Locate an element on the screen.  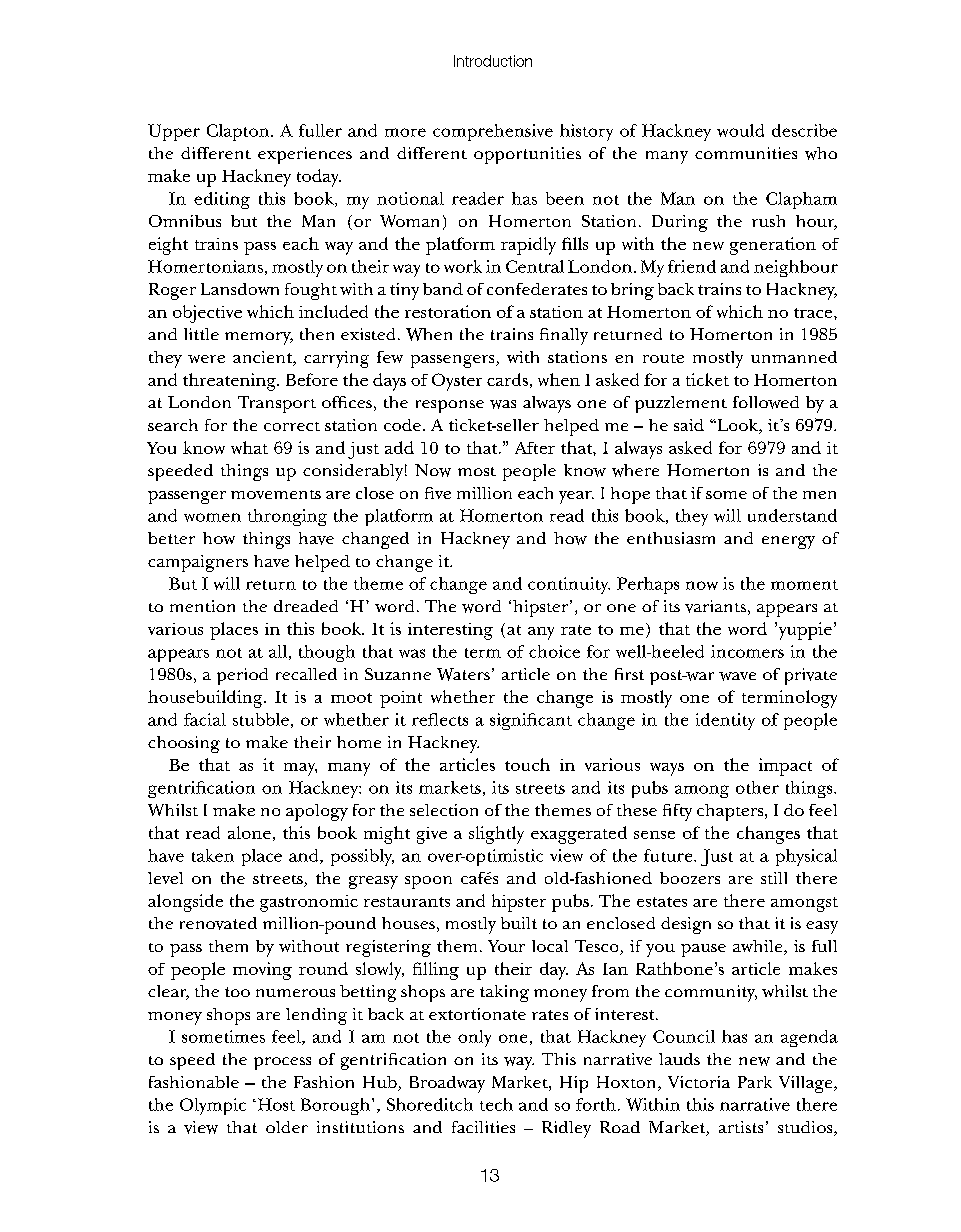
continuity is located at coordinates (569, 585).
